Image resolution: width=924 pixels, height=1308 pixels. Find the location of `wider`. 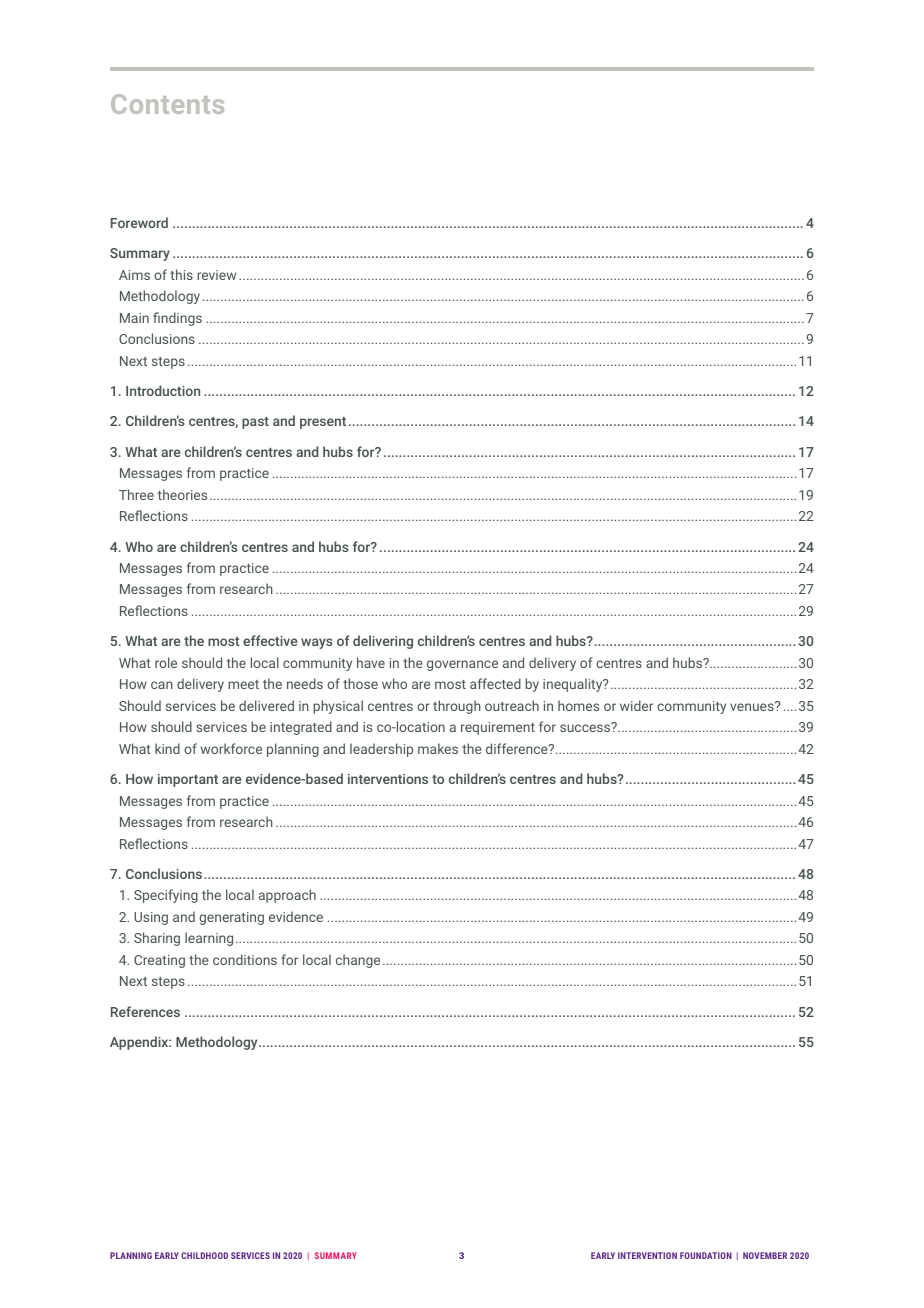

wider is located at coordinates (636, 705).
